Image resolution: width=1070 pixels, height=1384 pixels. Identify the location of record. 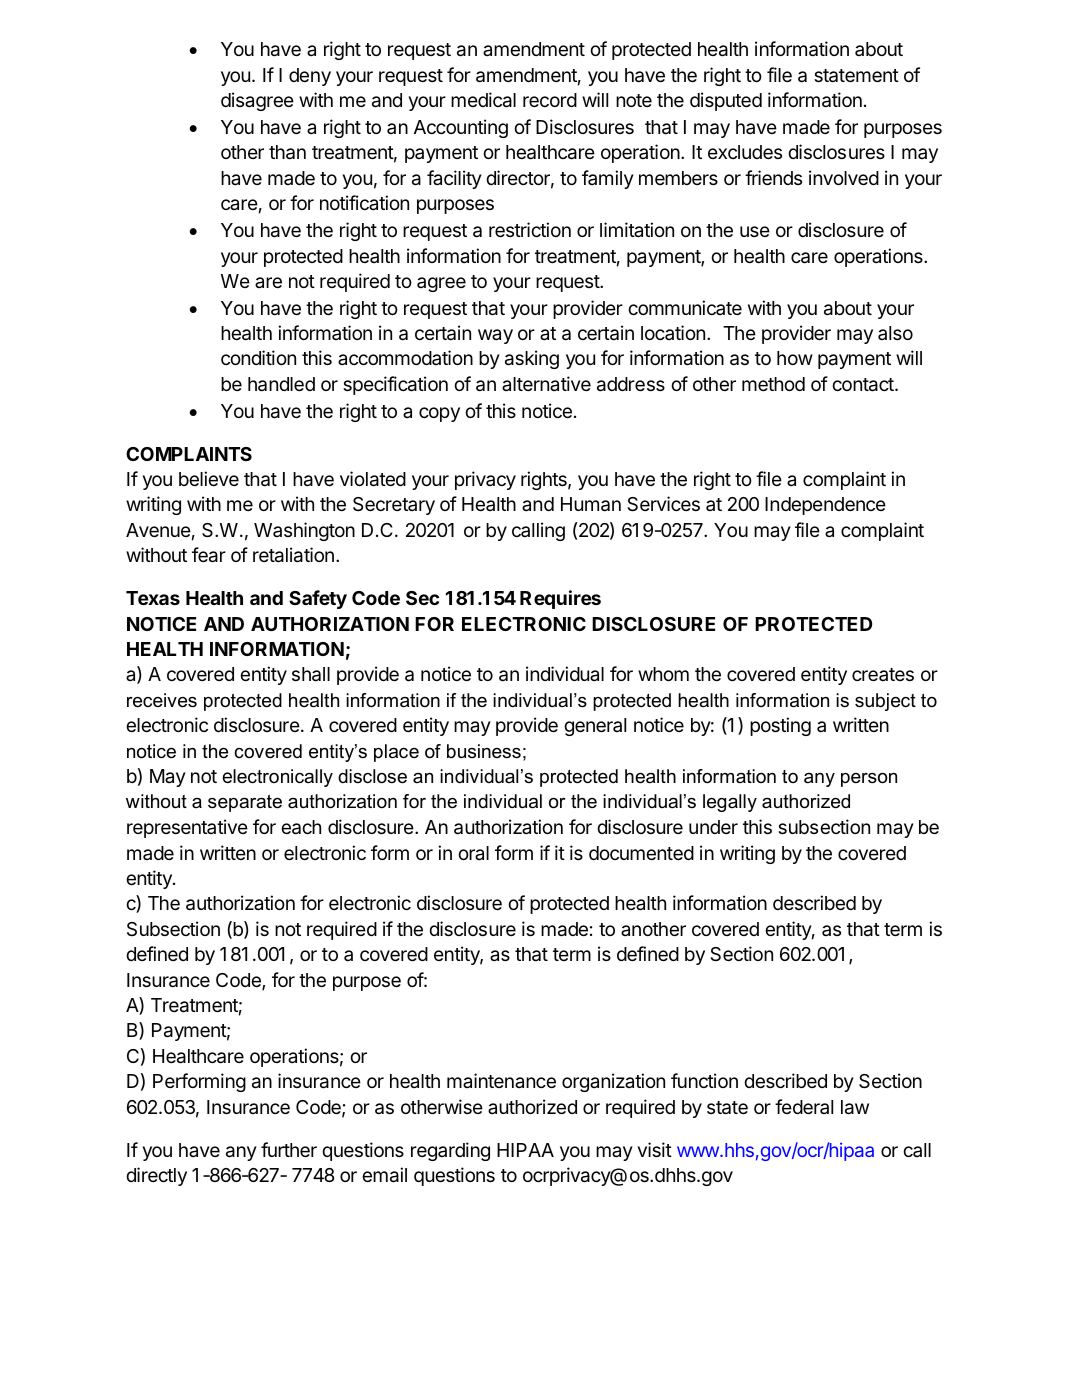
(550, 100).
